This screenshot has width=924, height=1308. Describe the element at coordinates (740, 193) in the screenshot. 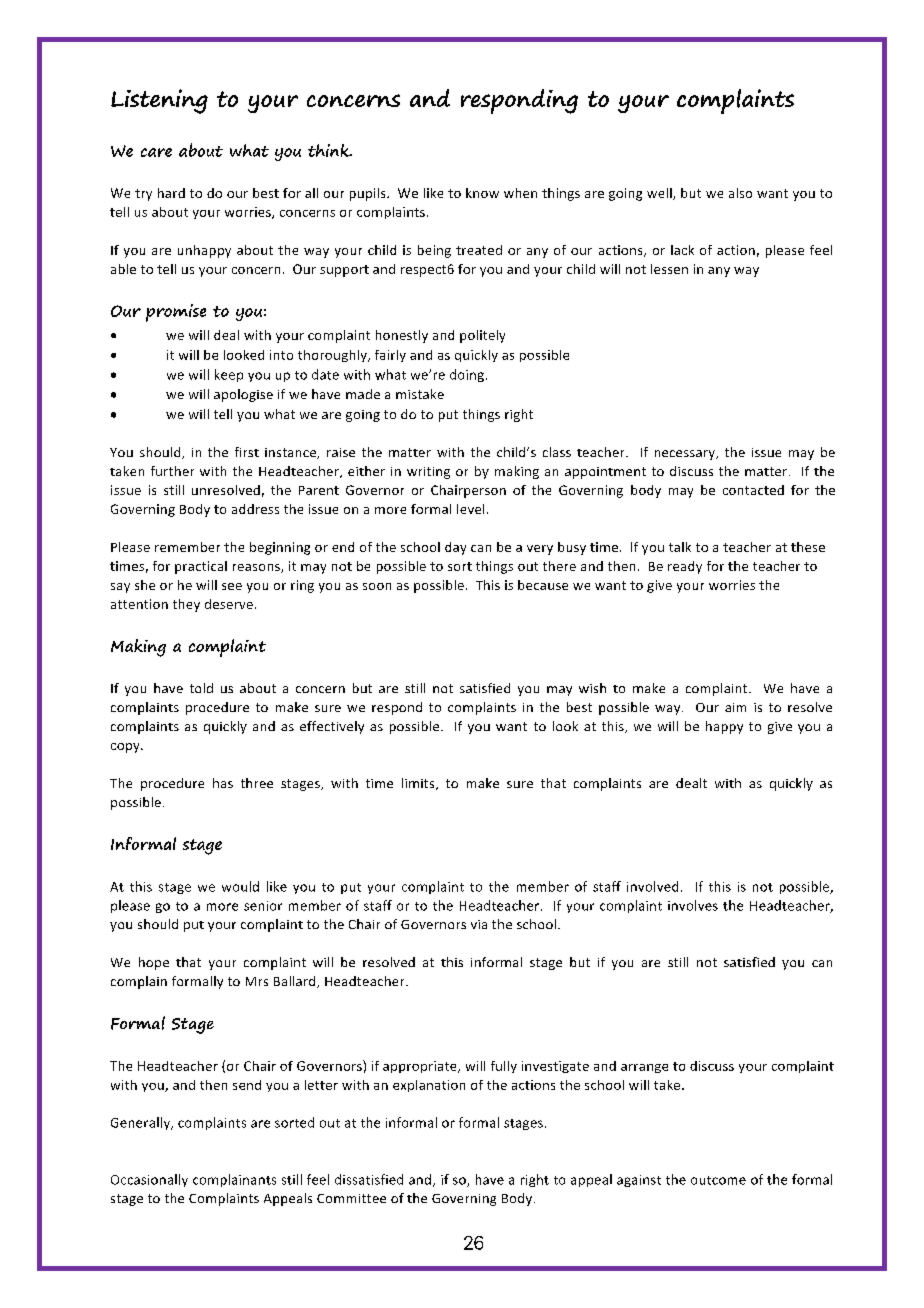

I see `also` at that location.
